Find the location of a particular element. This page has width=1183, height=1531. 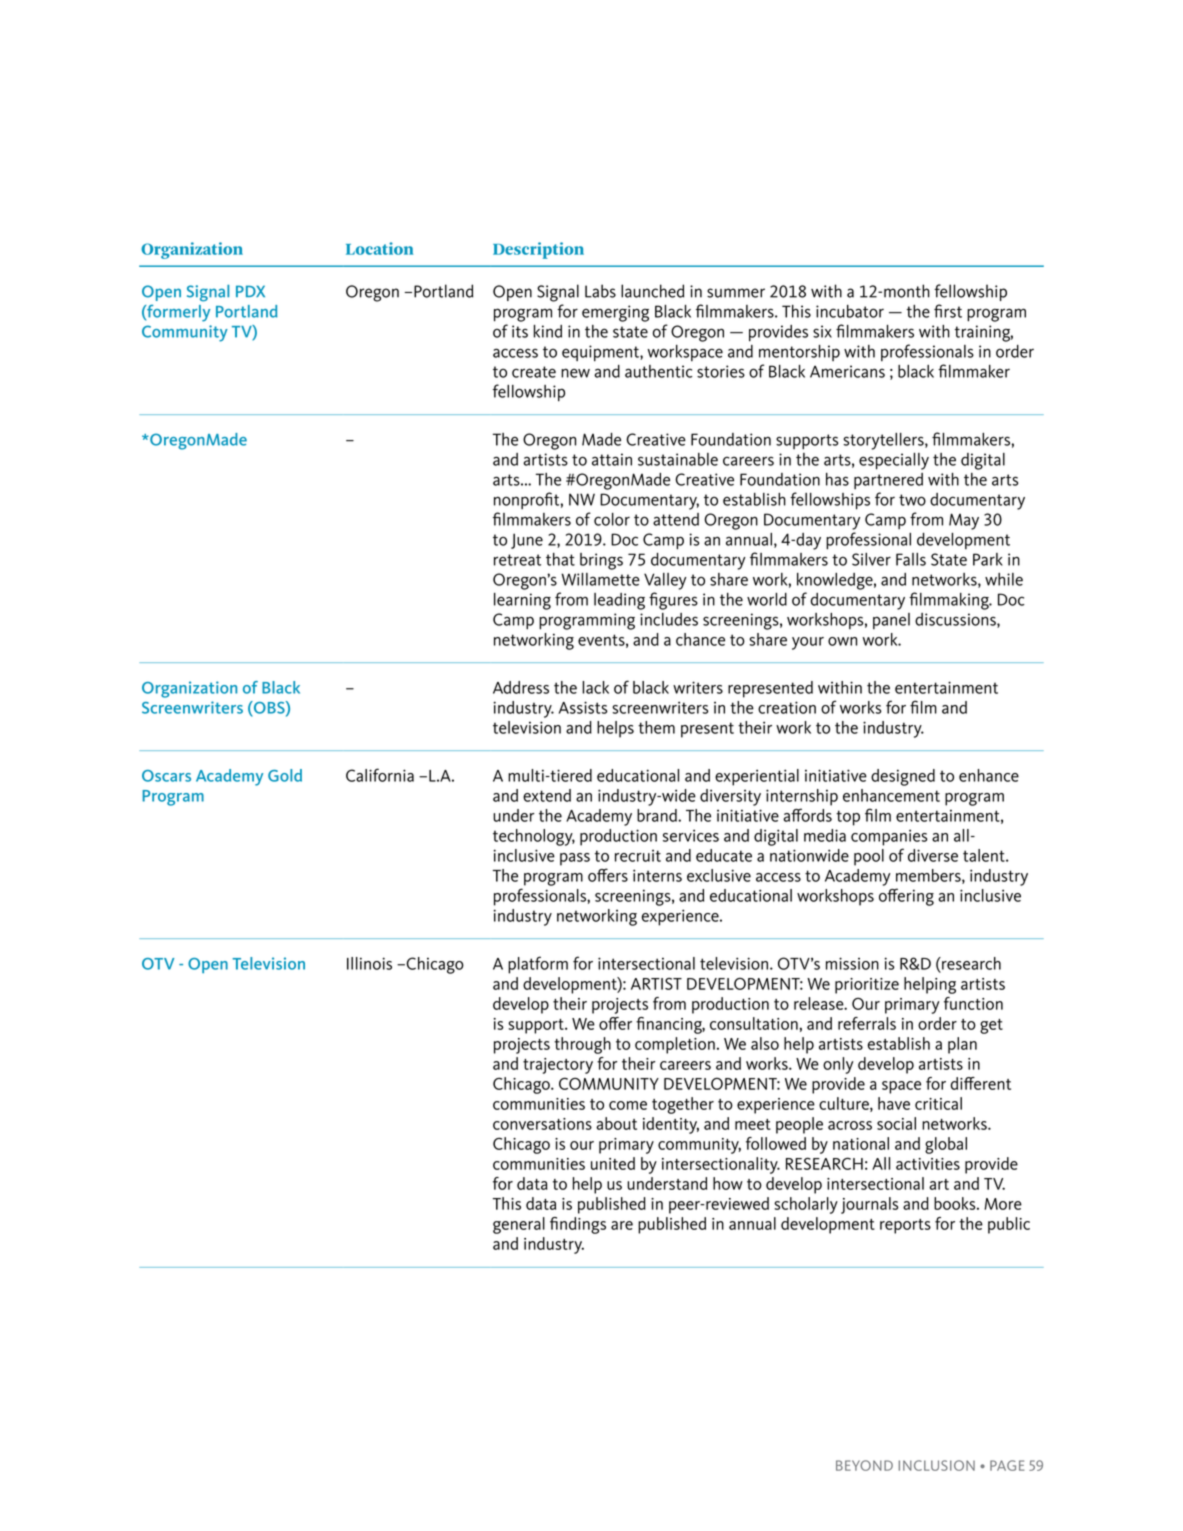

color is located at coordinates (612, 519).
